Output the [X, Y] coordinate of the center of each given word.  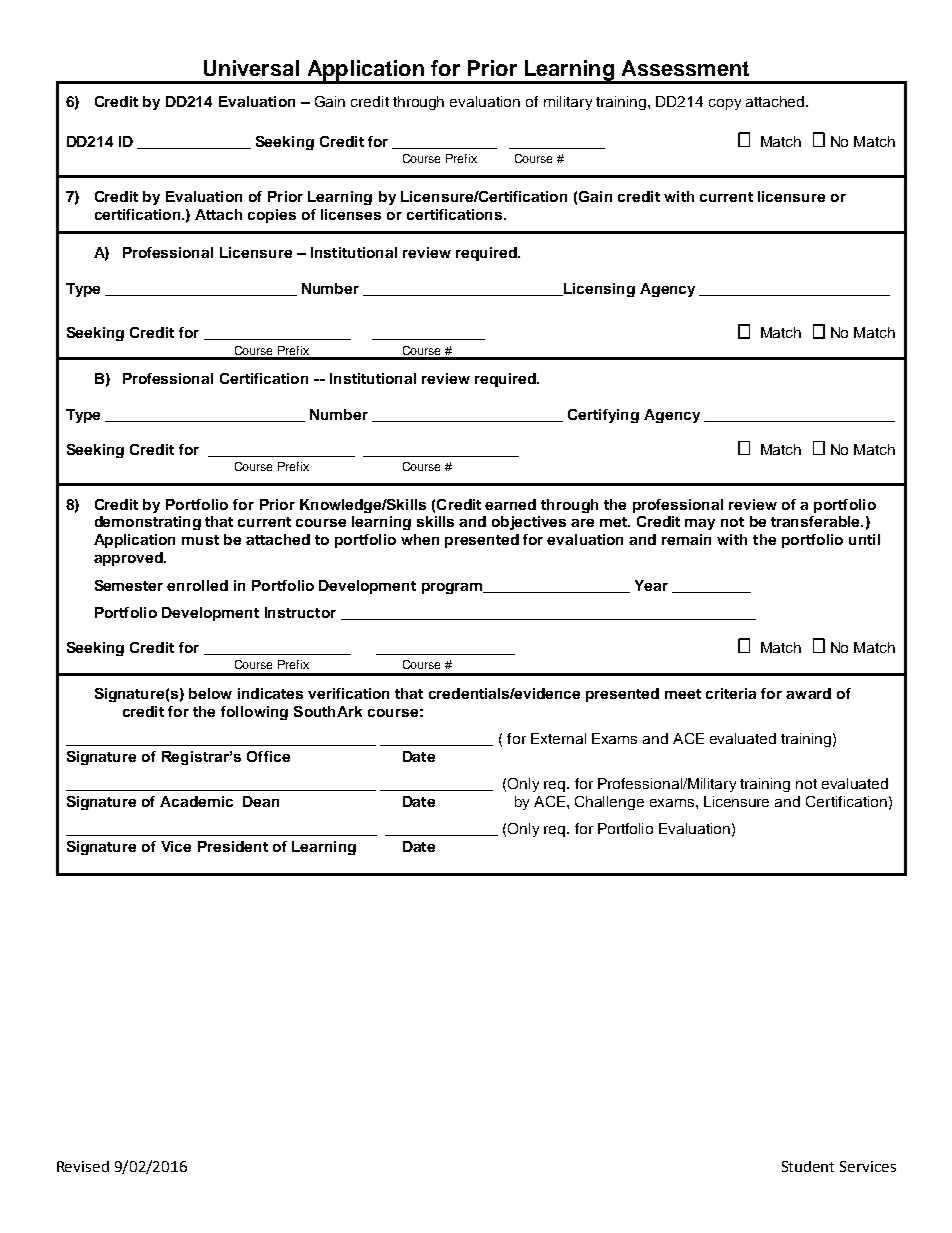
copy [725, 104]
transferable [816, 521]
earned [510, 504]
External [558, 738]
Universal [251, 68]
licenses [351, 214]
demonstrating [148, 523]
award [808, 693]
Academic [196, 801]
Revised [83, 1166]
